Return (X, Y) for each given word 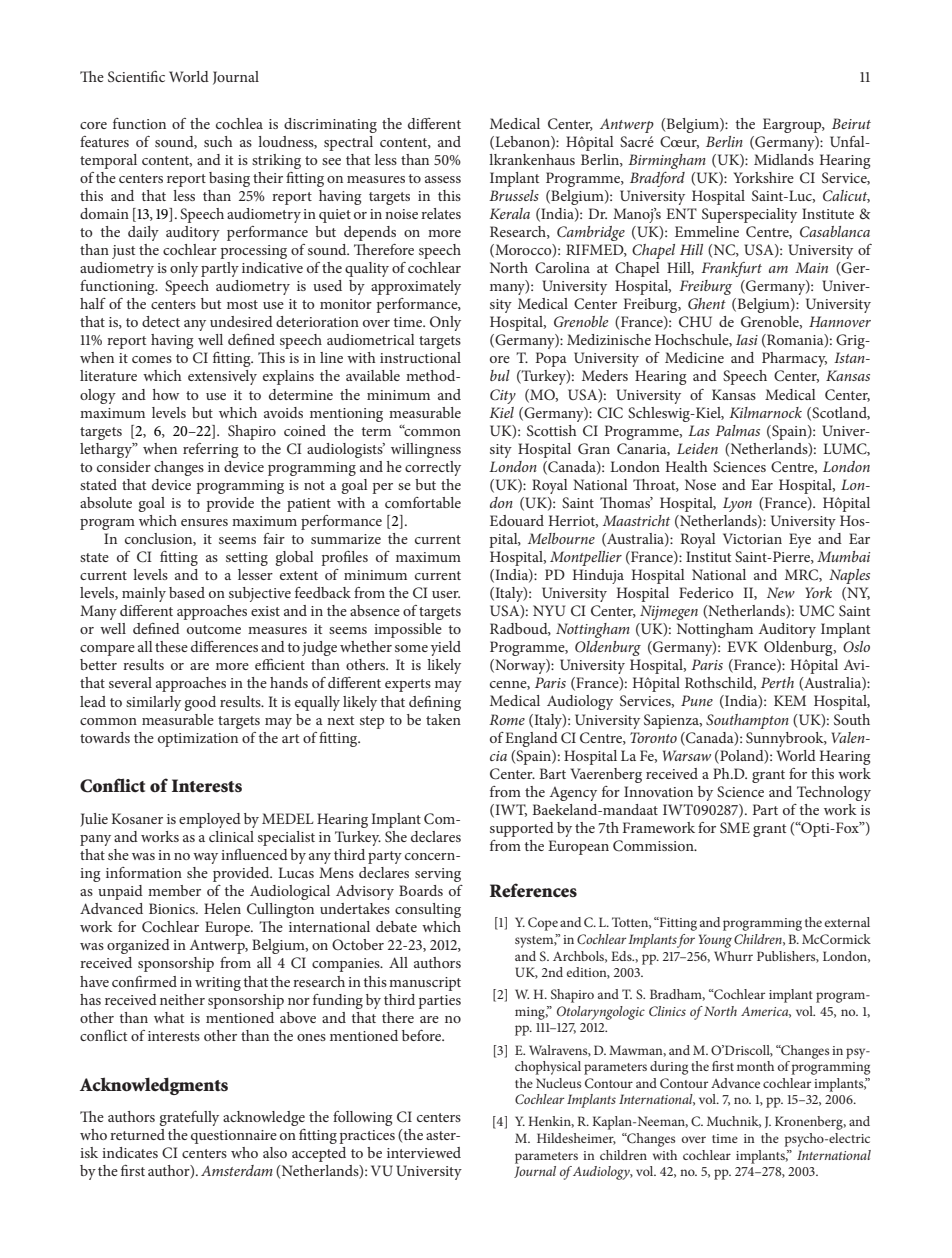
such (218, 141)
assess (443, 179)
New (781, 592)
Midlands (784, 159)
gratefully (189, 1118)
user (446, 594)
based (187, 592)
